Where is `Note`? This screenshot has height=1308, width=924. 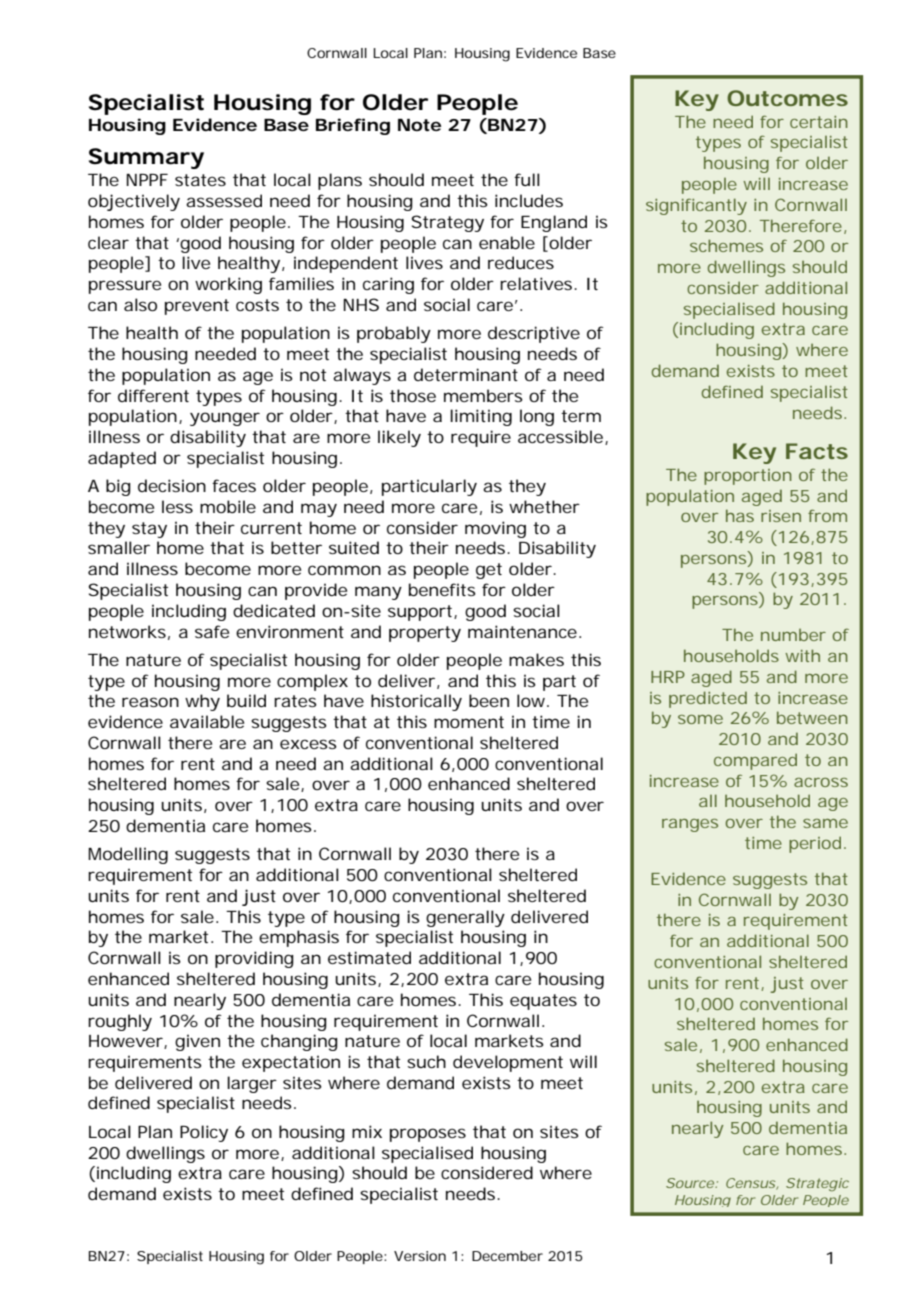
Note is located at coordinates (419, 125).
